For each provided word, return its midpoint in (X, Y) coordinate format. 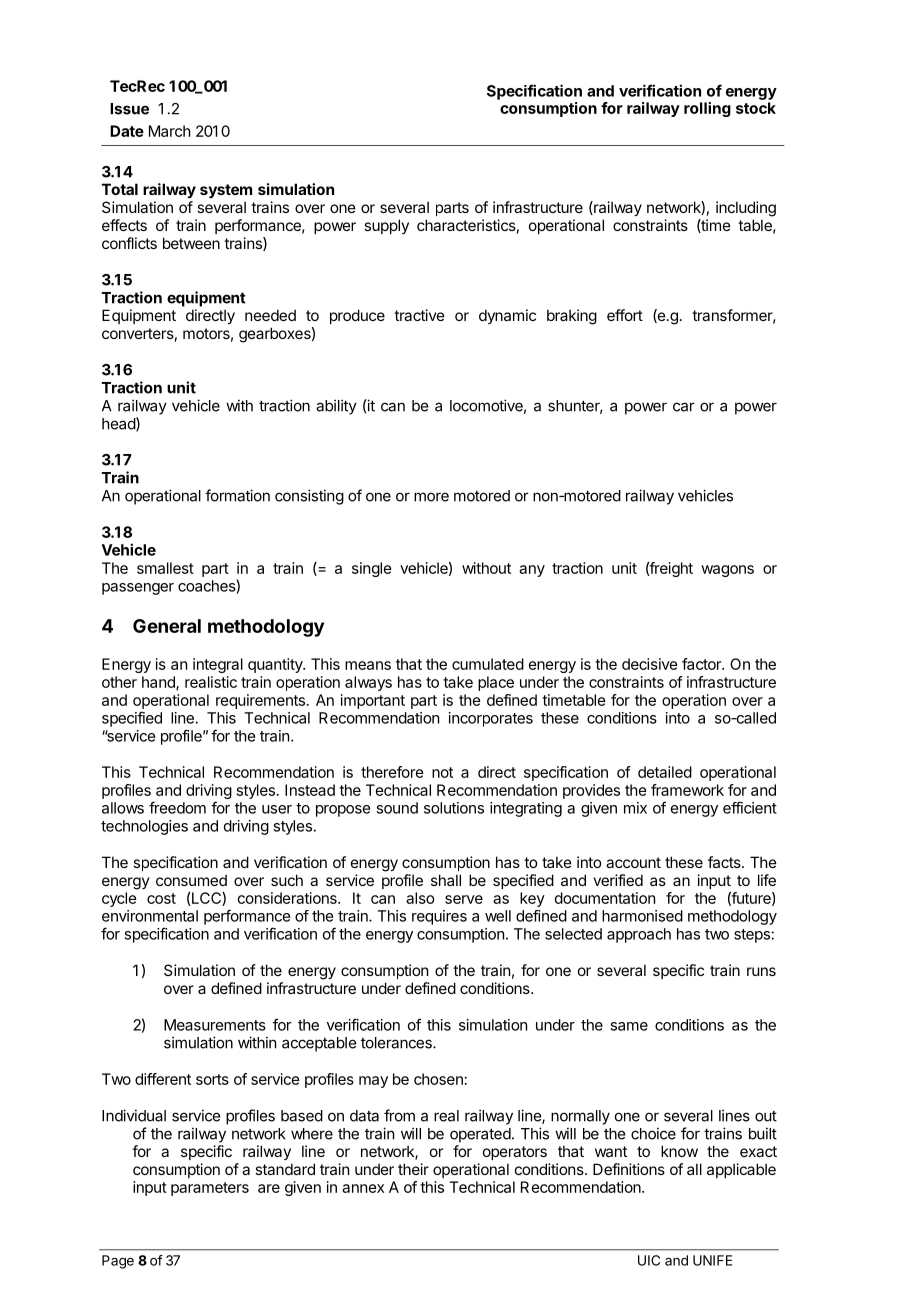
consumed (191, 880)
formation (237, 495)
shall (446, 880)
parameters (210, 1189)
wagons (727, 571)
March (170, 131)
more (431, 497)
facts (725, 862)
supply (386, 226)
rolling (707, 109)
